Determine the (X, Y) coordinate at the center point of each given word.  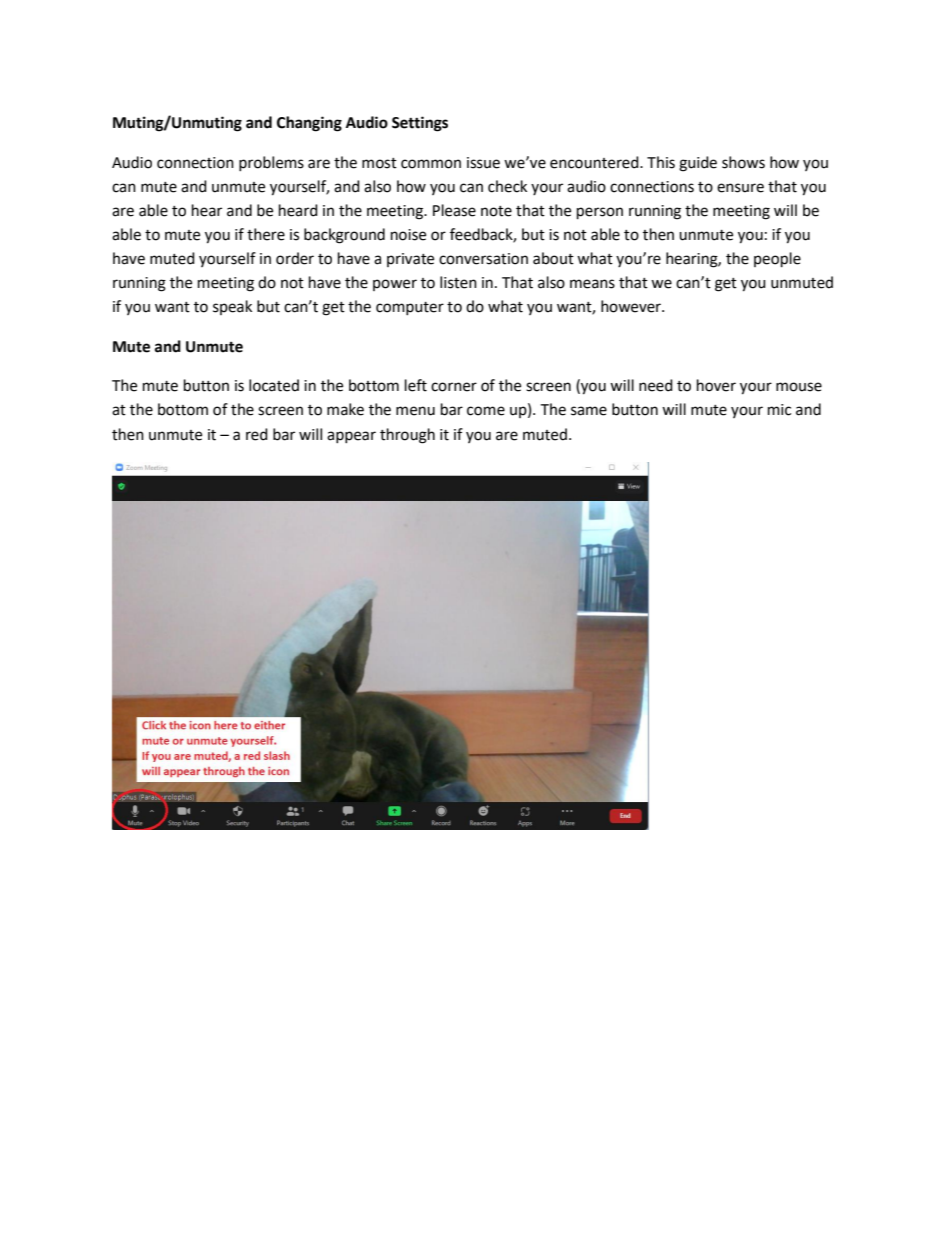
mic (779, 410)
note (496, 211)
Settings (420, 124)
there (266, 234)
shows (743, 162)
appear (351, 437)
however (632, 306)
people (777, 260)
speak (232, 307)
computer (410, 308)
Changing (309, 124)
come (486, 411)
